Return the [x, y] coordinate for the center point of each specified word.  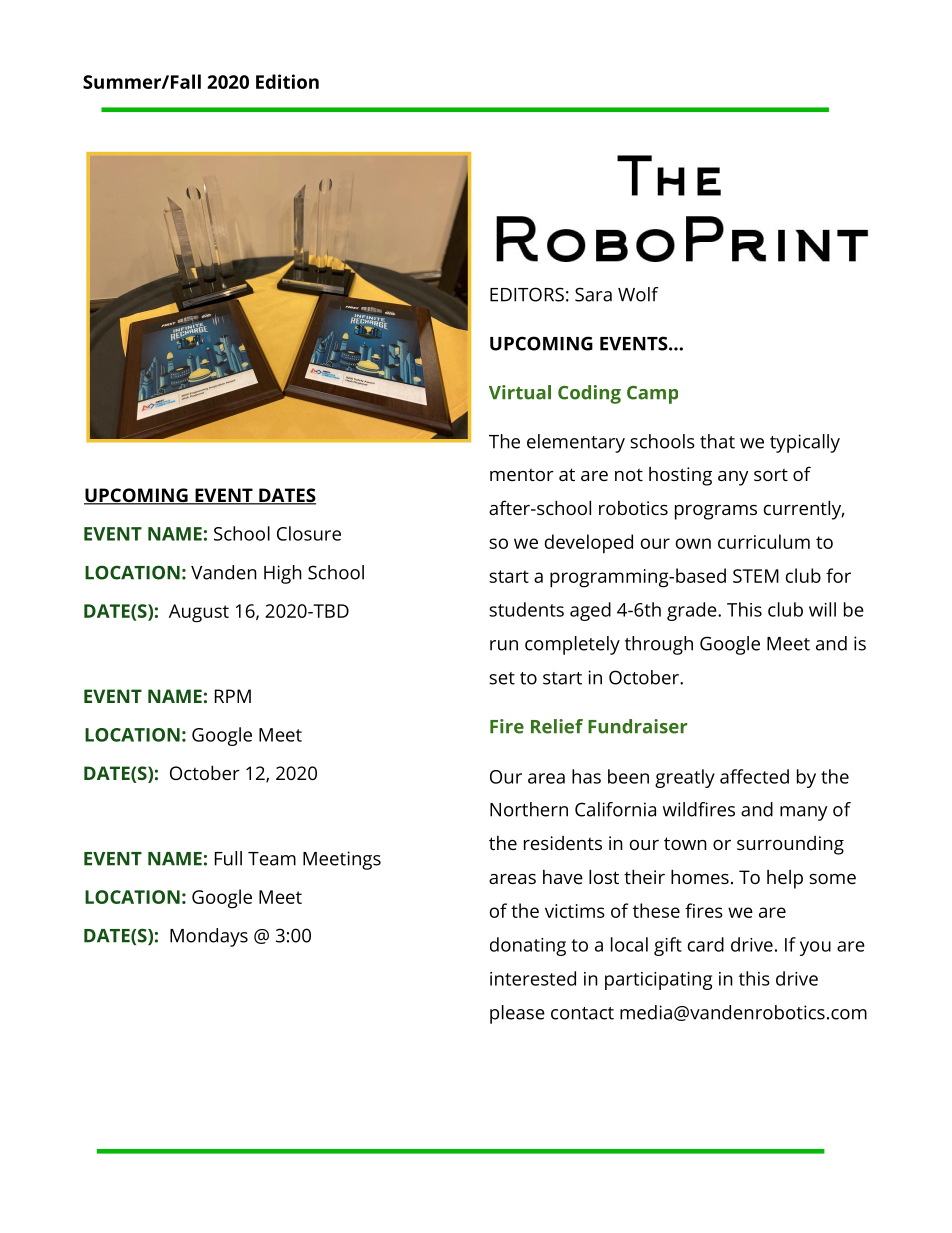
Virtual [520, 392]
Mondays [209, 937]
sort [771, 475]
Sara [593, 294]
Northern [529, 809]
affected [754, 776]
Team [272, 859]
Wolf [638, 294]
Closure [309, 533]
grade [693, 611]
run [504, 645]
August [199, 613]
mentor [522, 475]
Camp [652, 395]
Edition [287, 81]
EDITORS [527, 294]
